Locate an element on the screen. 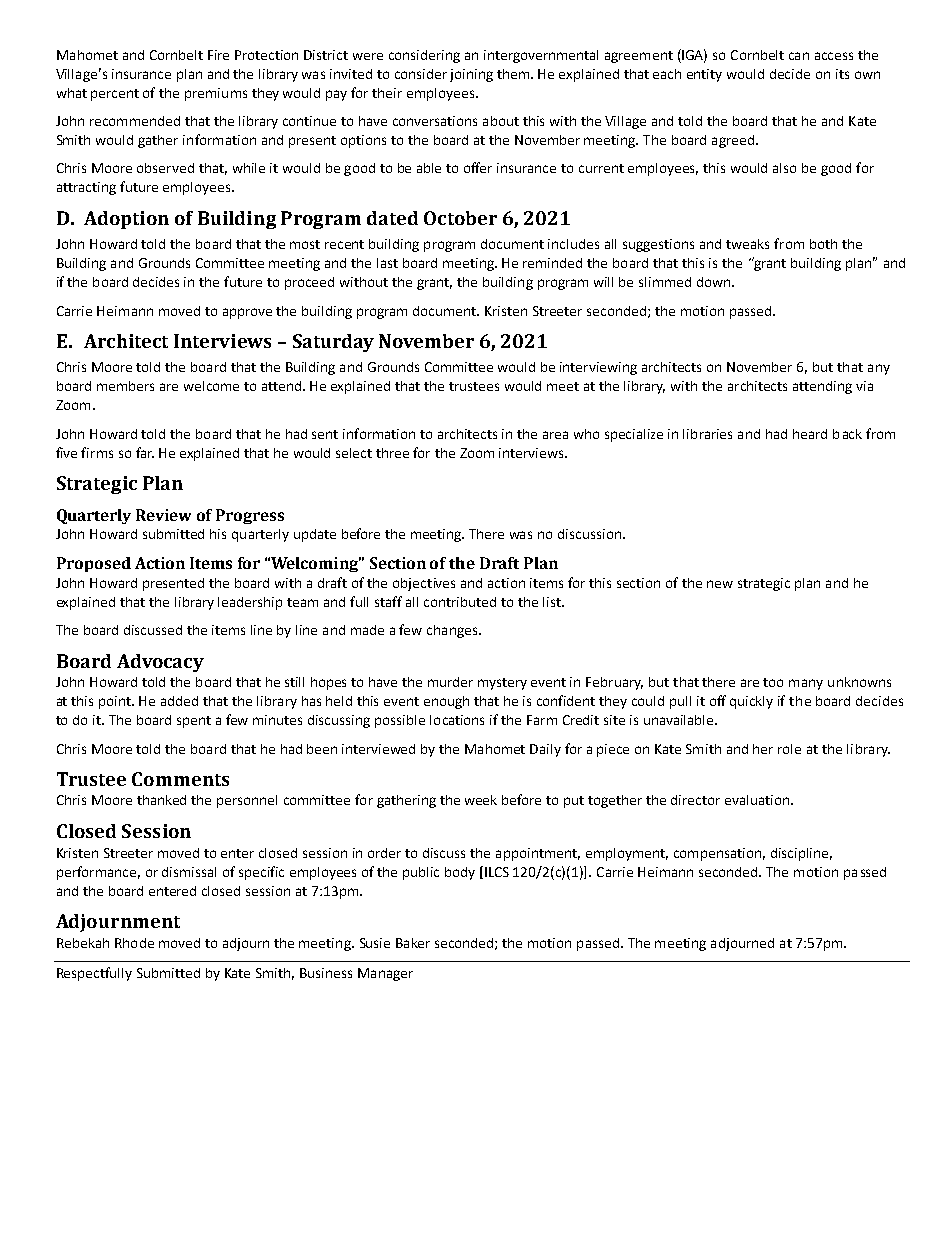 The image size is (952, 1233). joining is located at coordinates (471, 75).
